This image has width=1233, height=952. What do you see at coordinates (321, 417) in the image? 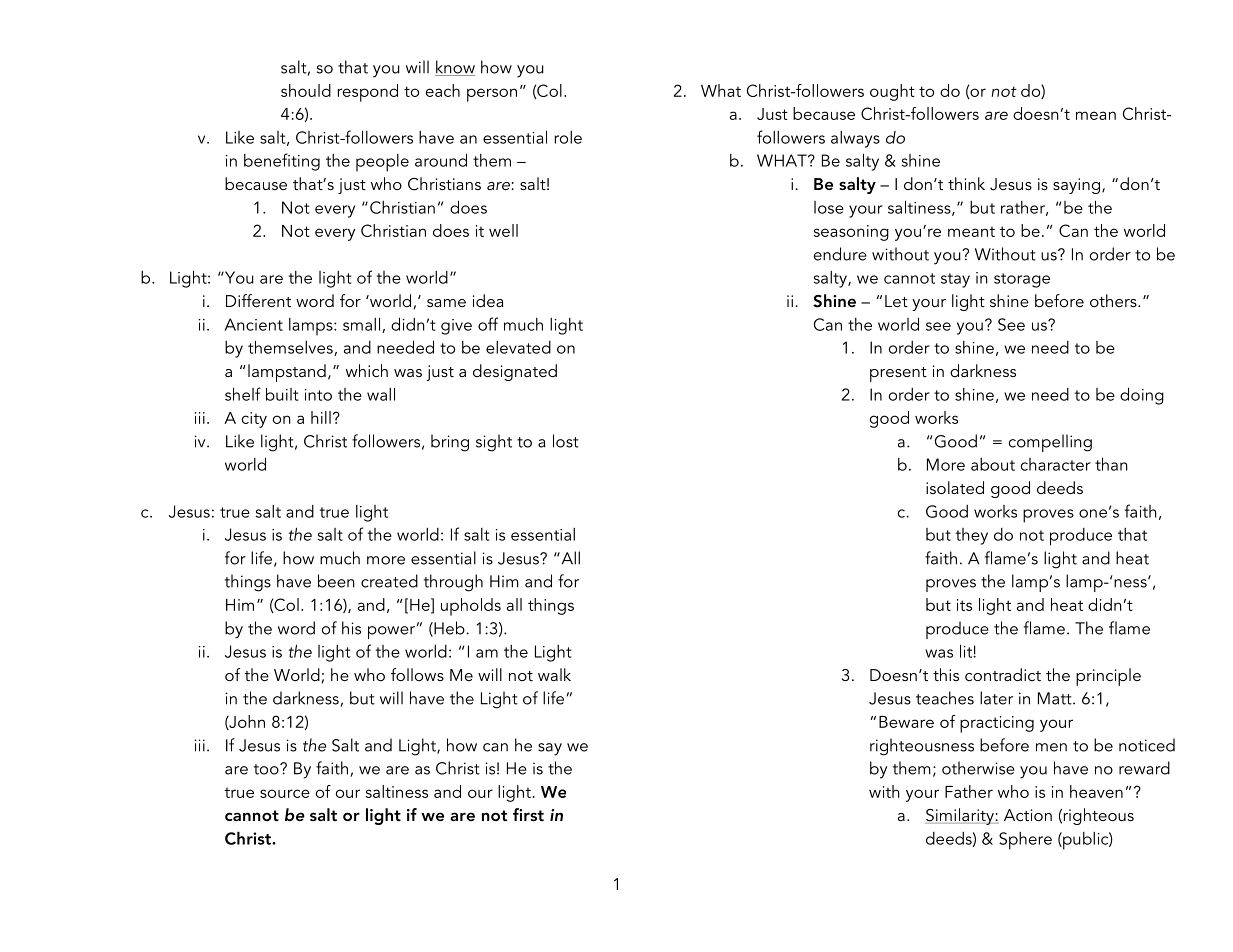
I see `hill` at bounding box center [321, 417].
